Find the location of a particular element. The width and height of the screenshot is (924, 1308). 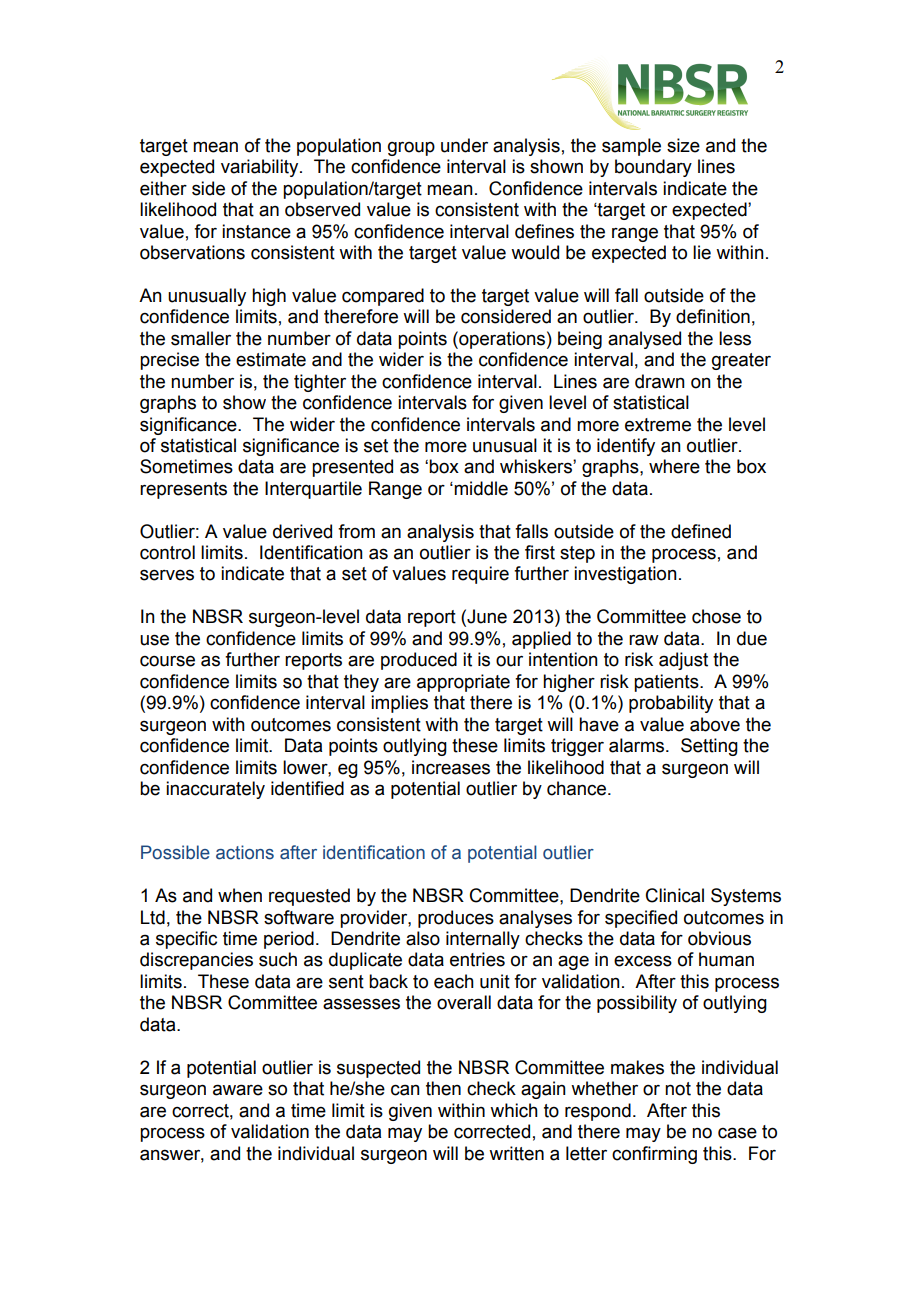

Clinical is located at coordinates (675, 895).
